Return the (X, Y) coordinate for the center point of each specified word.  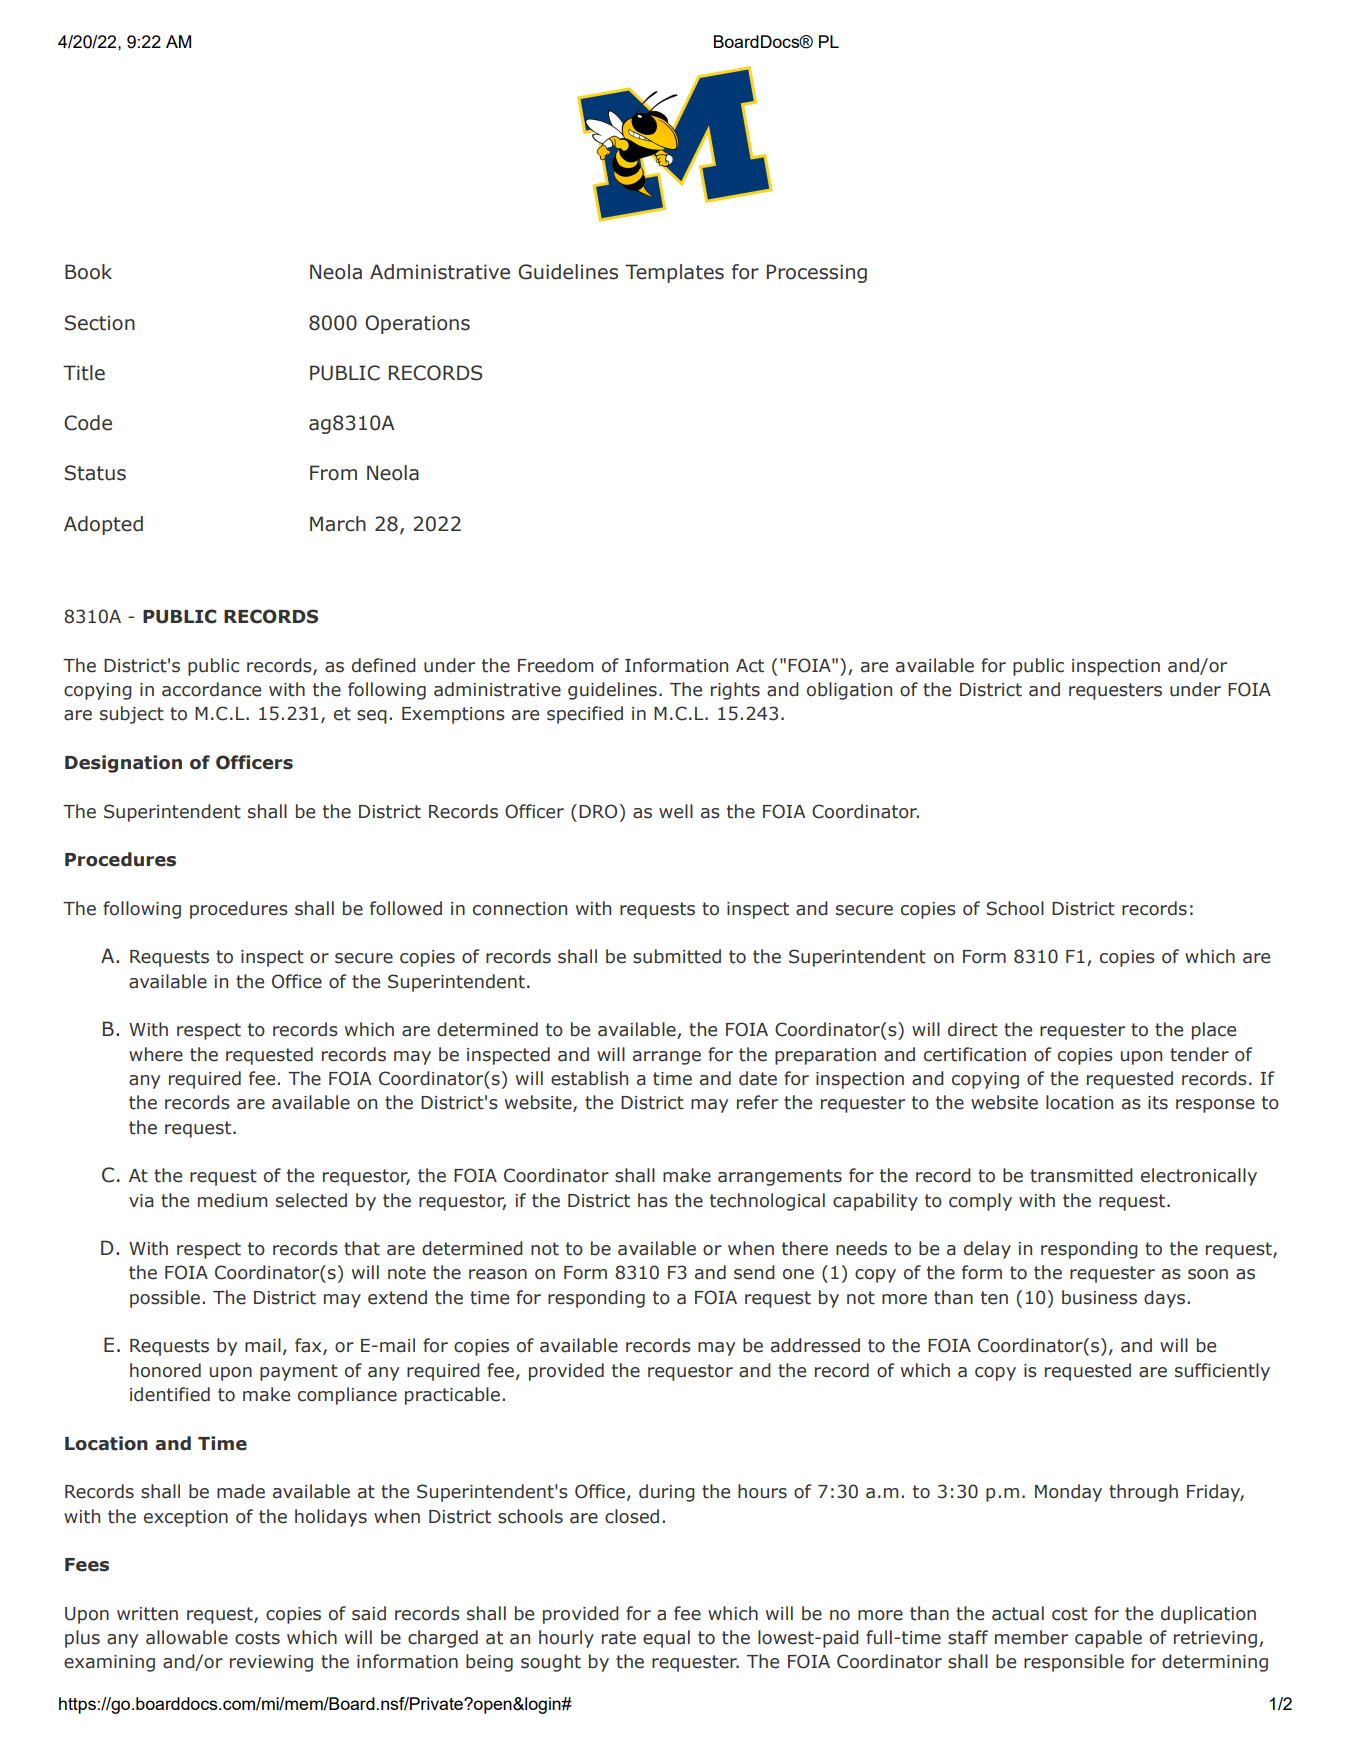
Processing (817, 273)
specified (585, 715)
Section (100, 323)
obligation (849, 691)
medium (233, 1200)
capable (1108, 1639)
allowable (187, 1637)
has (653, 1200)
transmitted (1081, 1175)
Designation (123, 764)
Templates (674, 273)
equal (666, 1639)
